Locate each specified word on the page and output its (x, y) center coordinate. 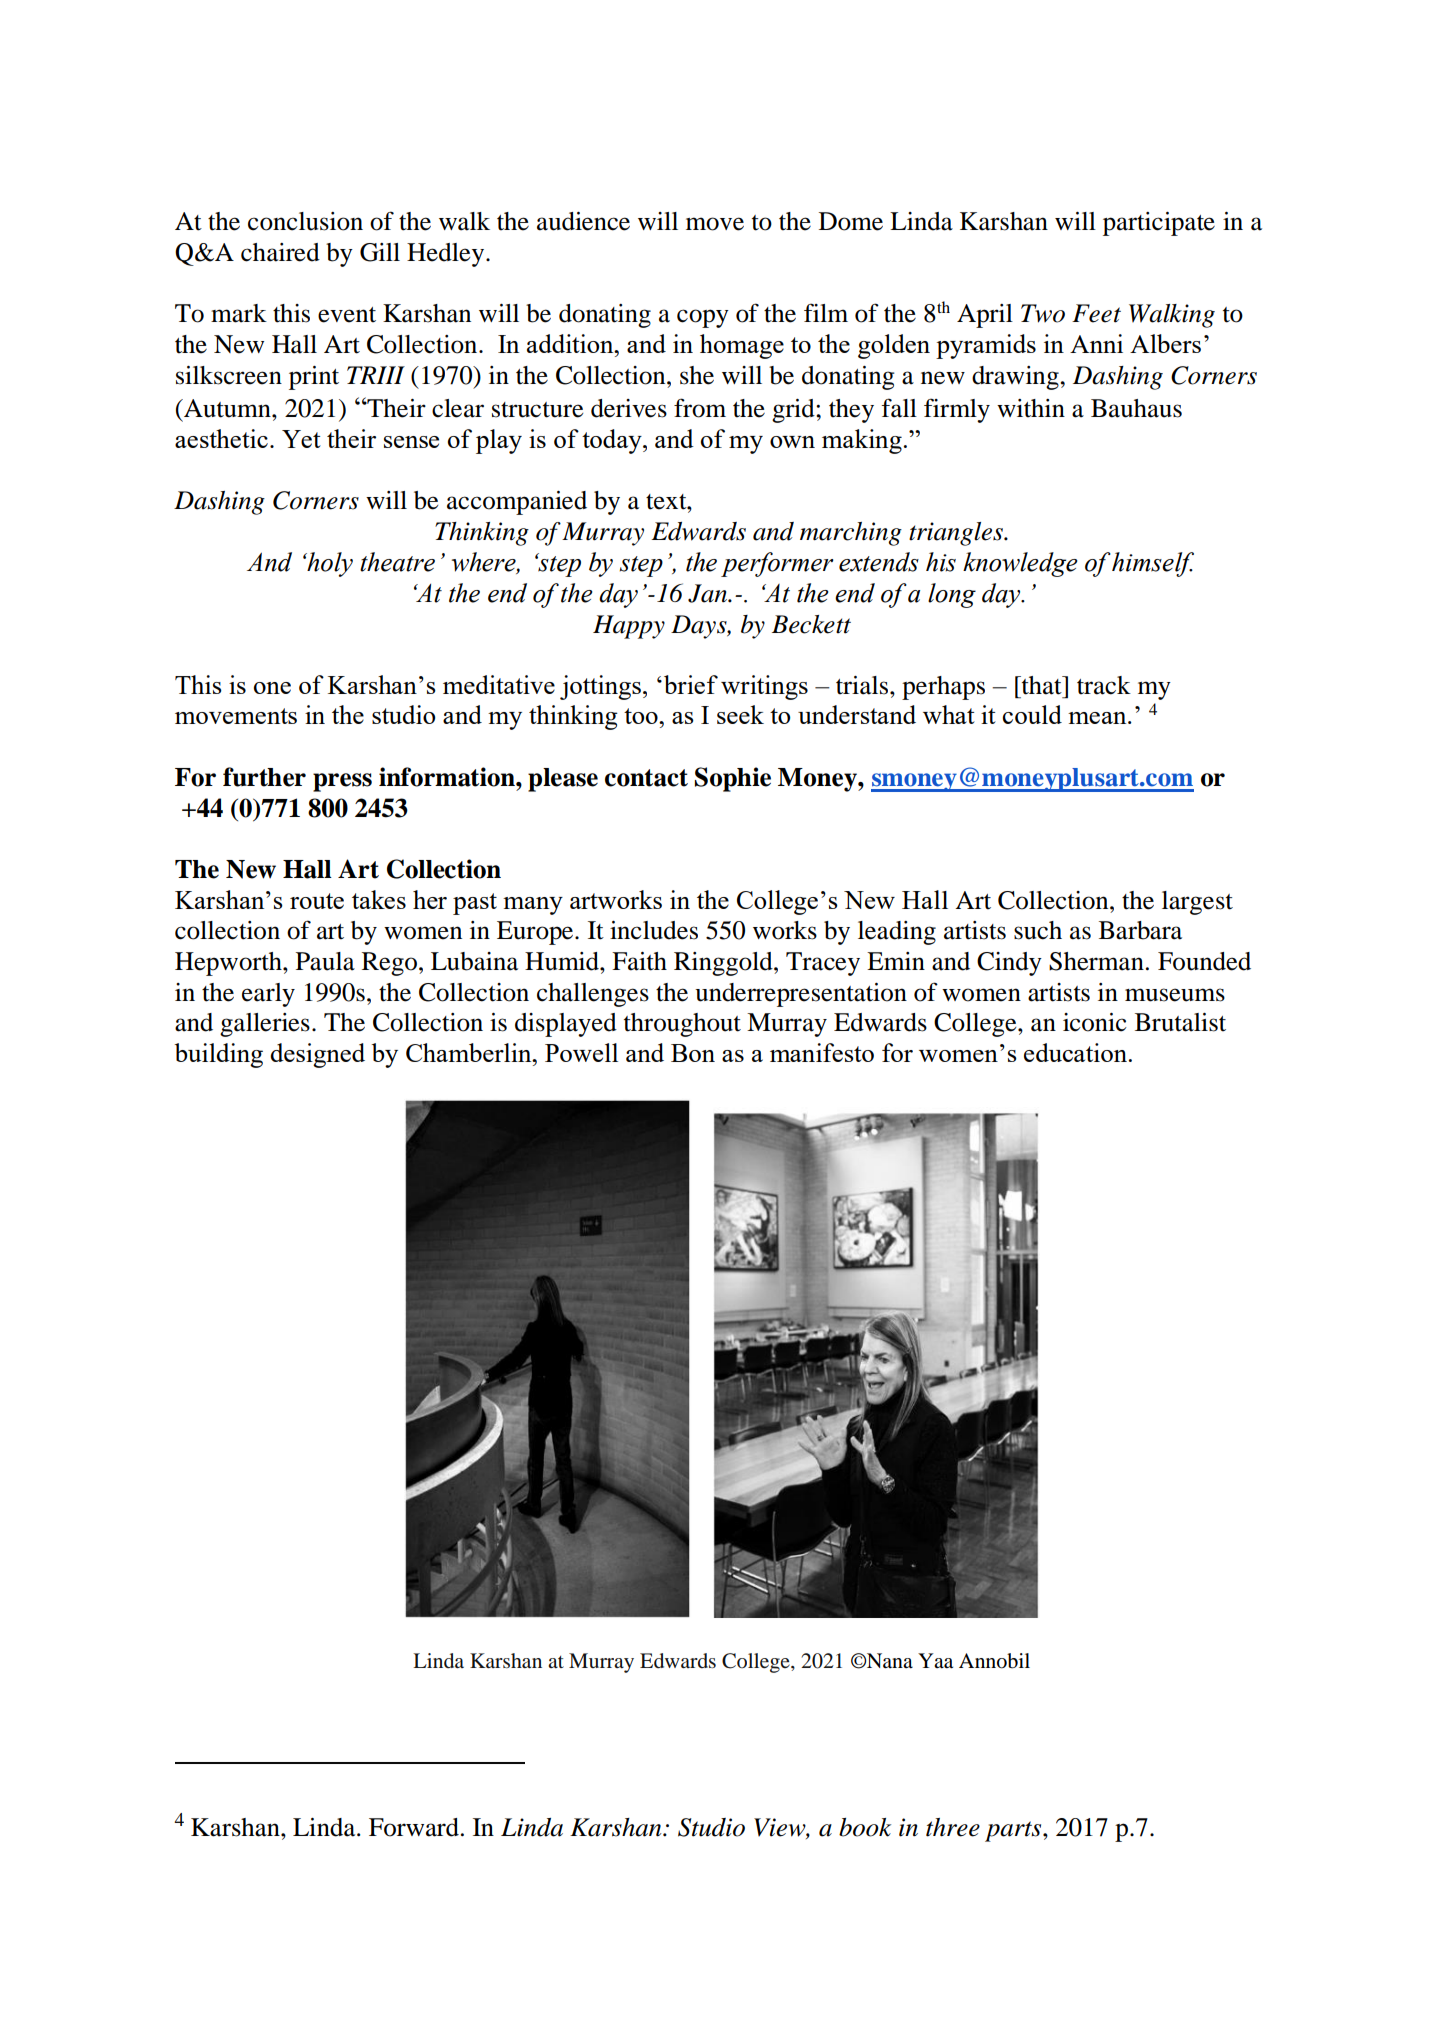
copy (703, 318)
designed (317, 1055)
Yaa (935, 1661)
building (219, 1055)
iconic (1095, 1022)
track (1104, 685)
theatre (397, 562)
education (1076, 1052)
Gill (380, 252)
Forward (414, 1827)
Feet (1096, 313)
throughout (682, 1025)
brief (691, 684)
